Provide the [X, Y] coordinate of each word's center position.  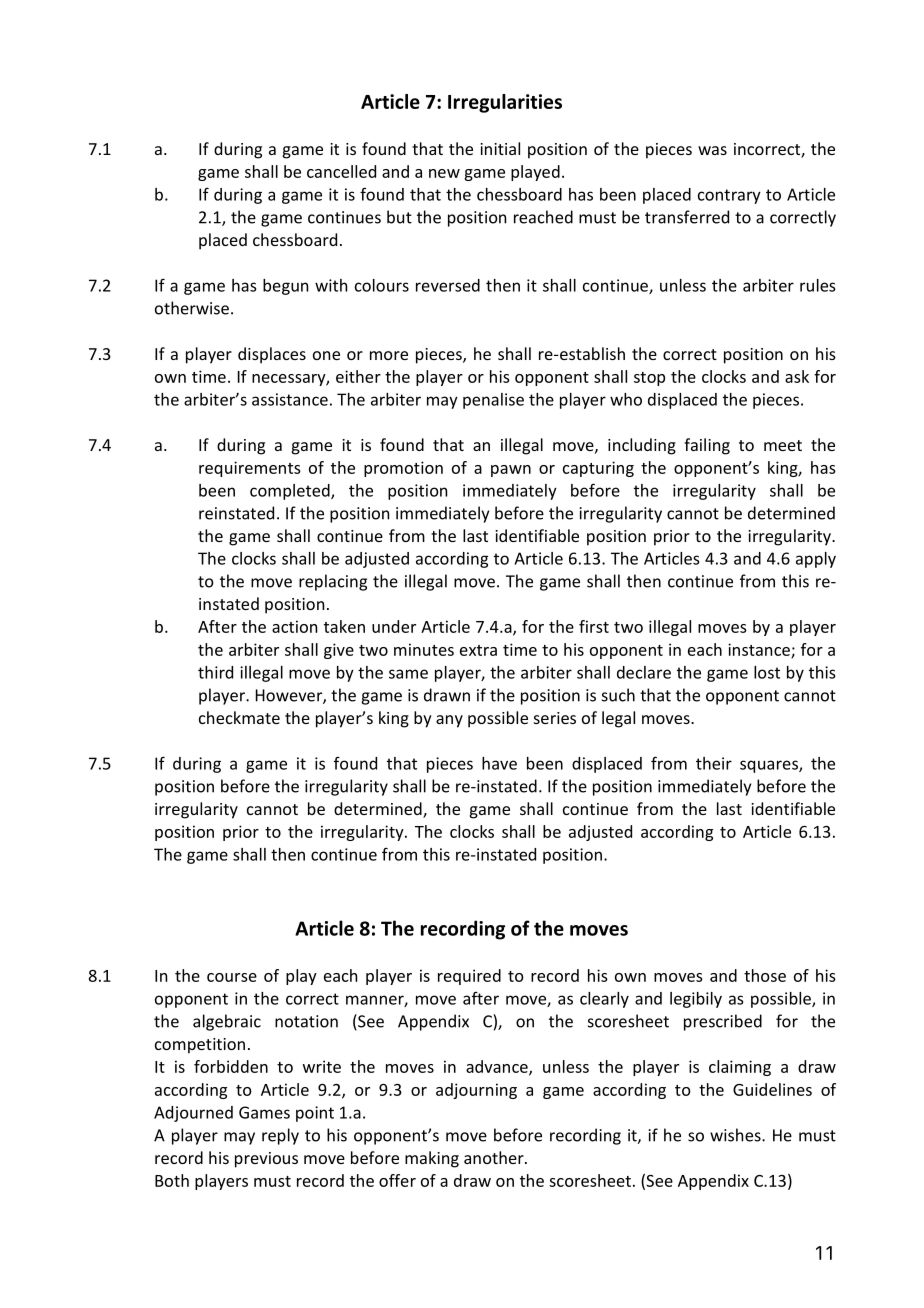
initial [500, 148]
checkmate [239, 717]
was [712, 150]
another [495, 1157]
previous [266, 1160]
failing [707, 446]
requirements [250, 469]
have [499, 763]
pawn [511, 471]
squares [770, 766]
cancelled [341, 171]
